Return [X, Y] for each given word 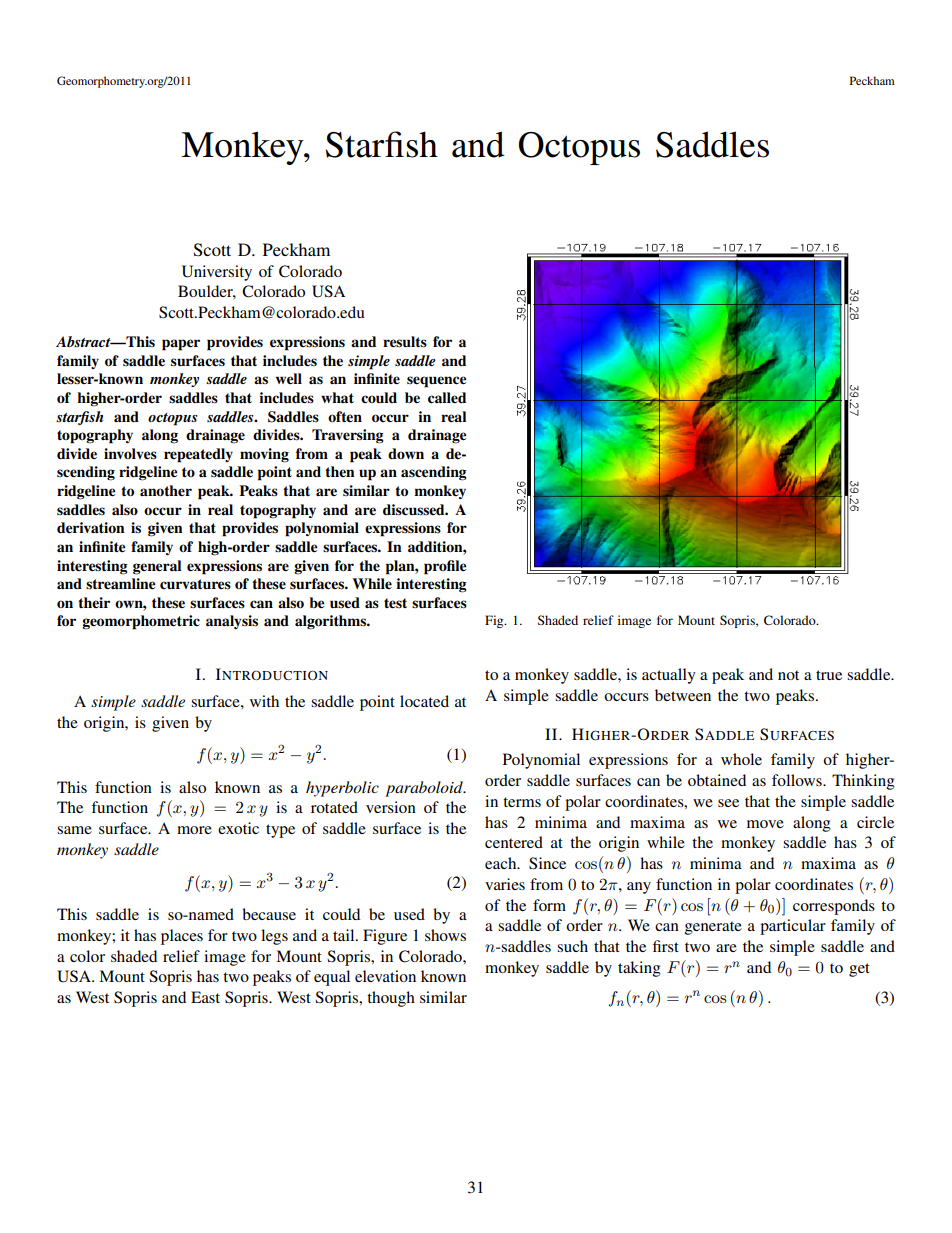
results [405, 342]
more [194, 830]
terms [522, 802]
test [395, 603]
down [406, 453]
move [765, 824]
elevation [385, 976]
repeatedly [198, 455]
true [829, 675]
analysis [232, 622]
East [205, 997]
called [447, 398]
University [217, 273]
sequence [436, 382]
